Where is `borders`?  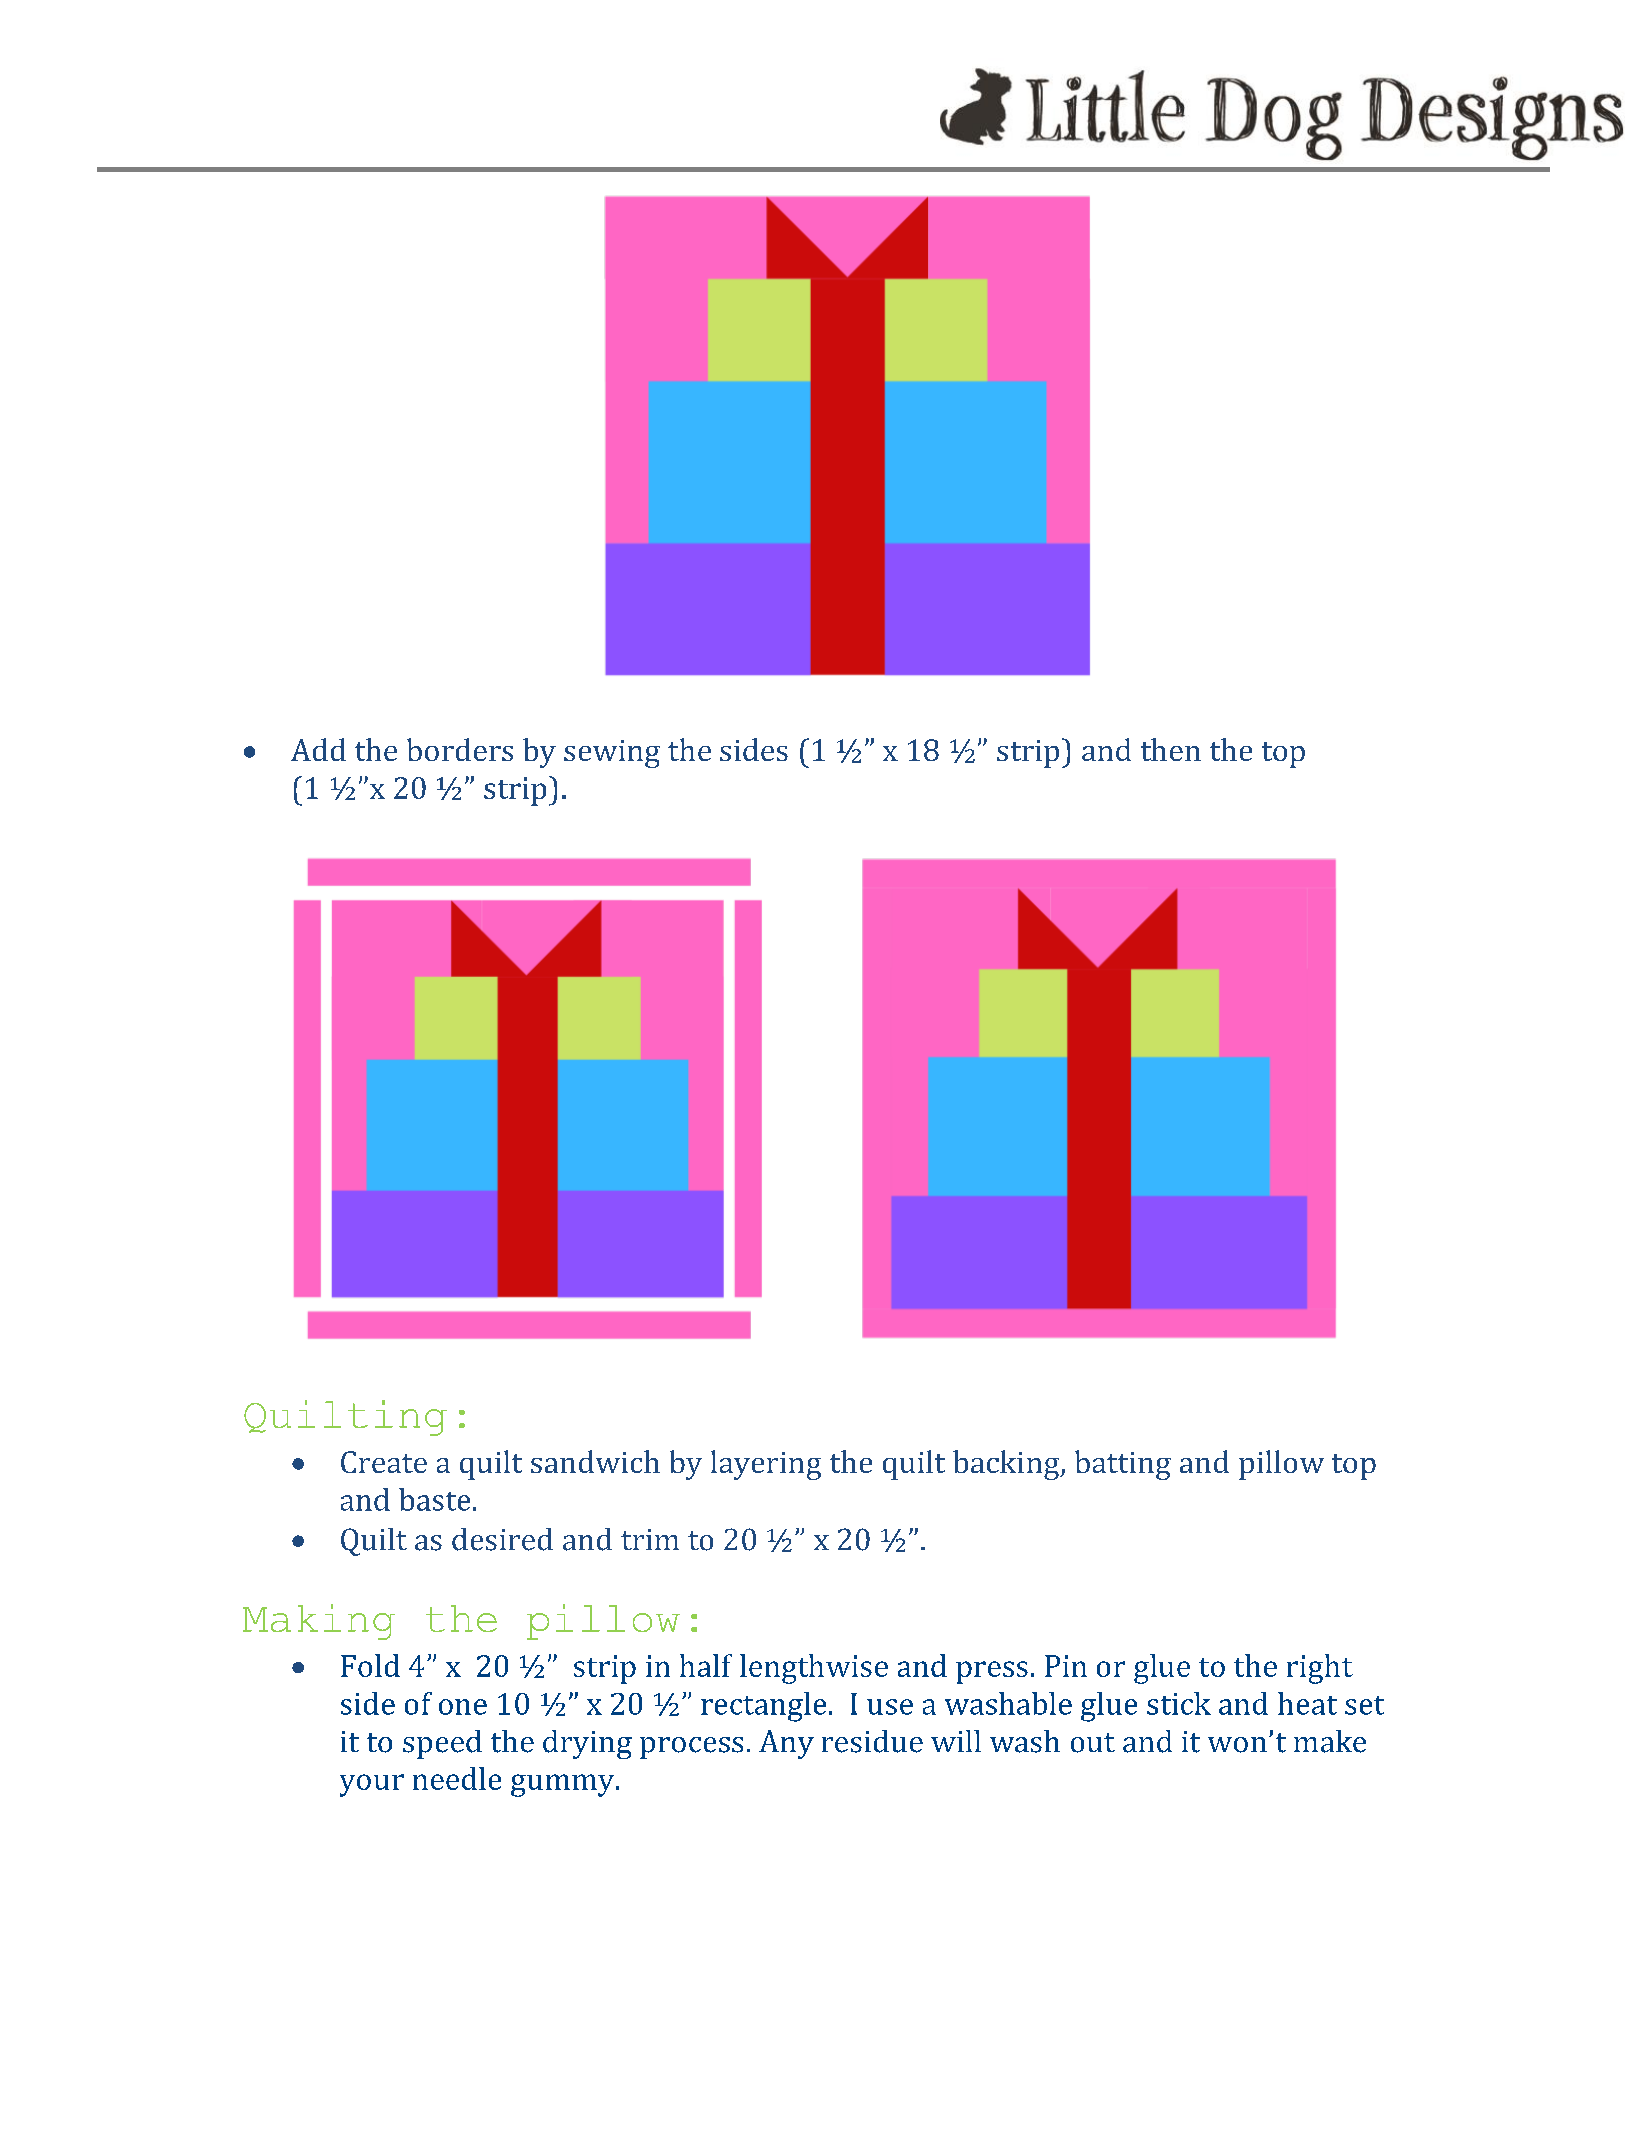
borders is located at coordinates (460, 749).
